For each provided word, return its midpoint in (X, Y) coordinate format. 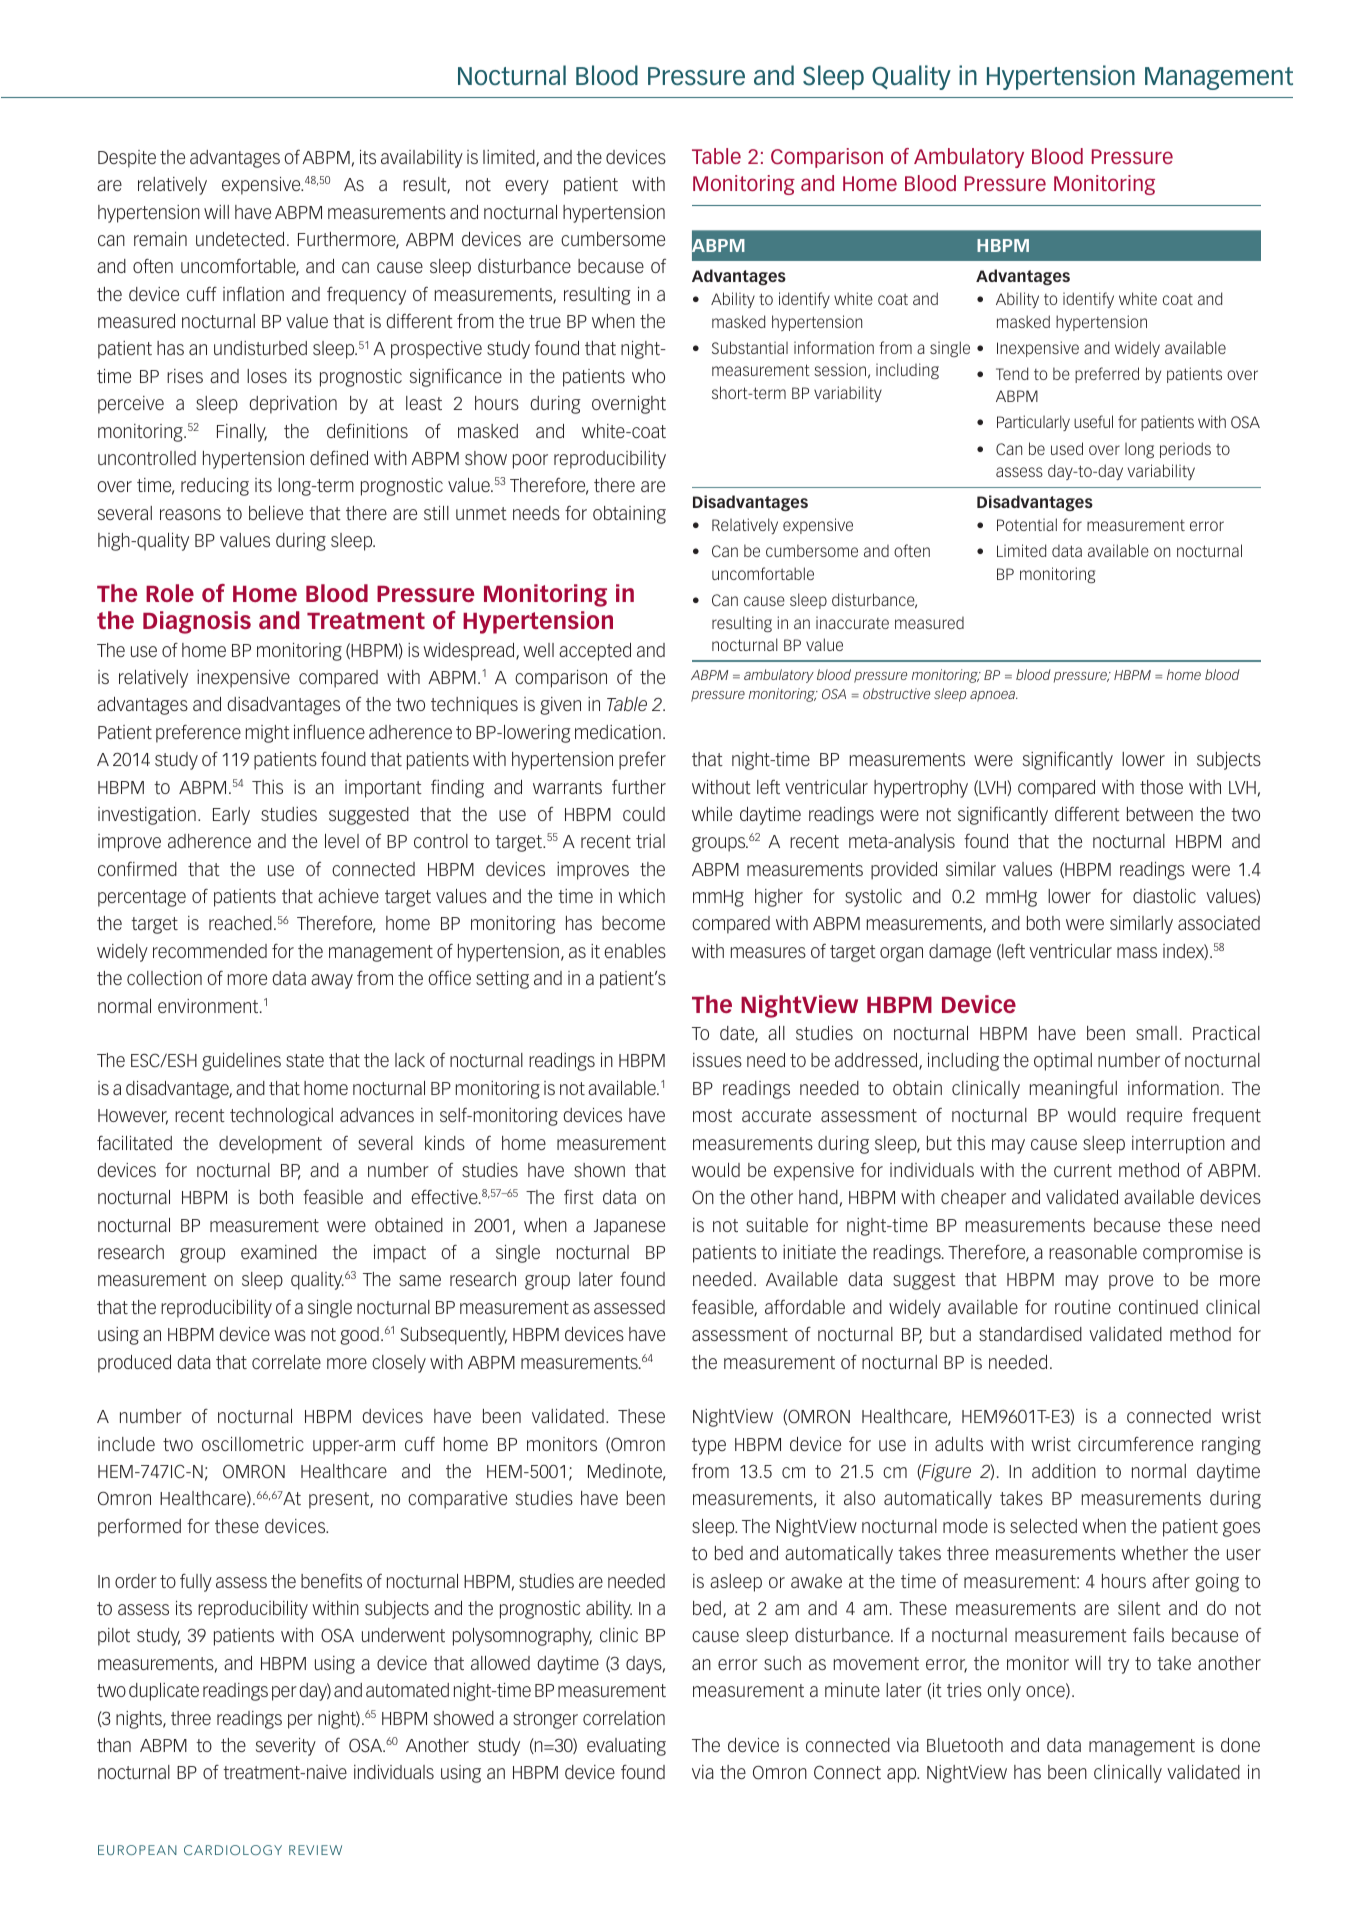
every (527, 187)
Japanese (629, 1227)
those (1161, 787)
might (268, 734)
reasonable (1093, 1252)
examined (279, 1252)
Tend (1012, 373)
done (1240, 1745)
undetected (240, 239)
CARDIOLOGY (233, 1850)
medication (618, 732)
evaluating (626, 1747)
